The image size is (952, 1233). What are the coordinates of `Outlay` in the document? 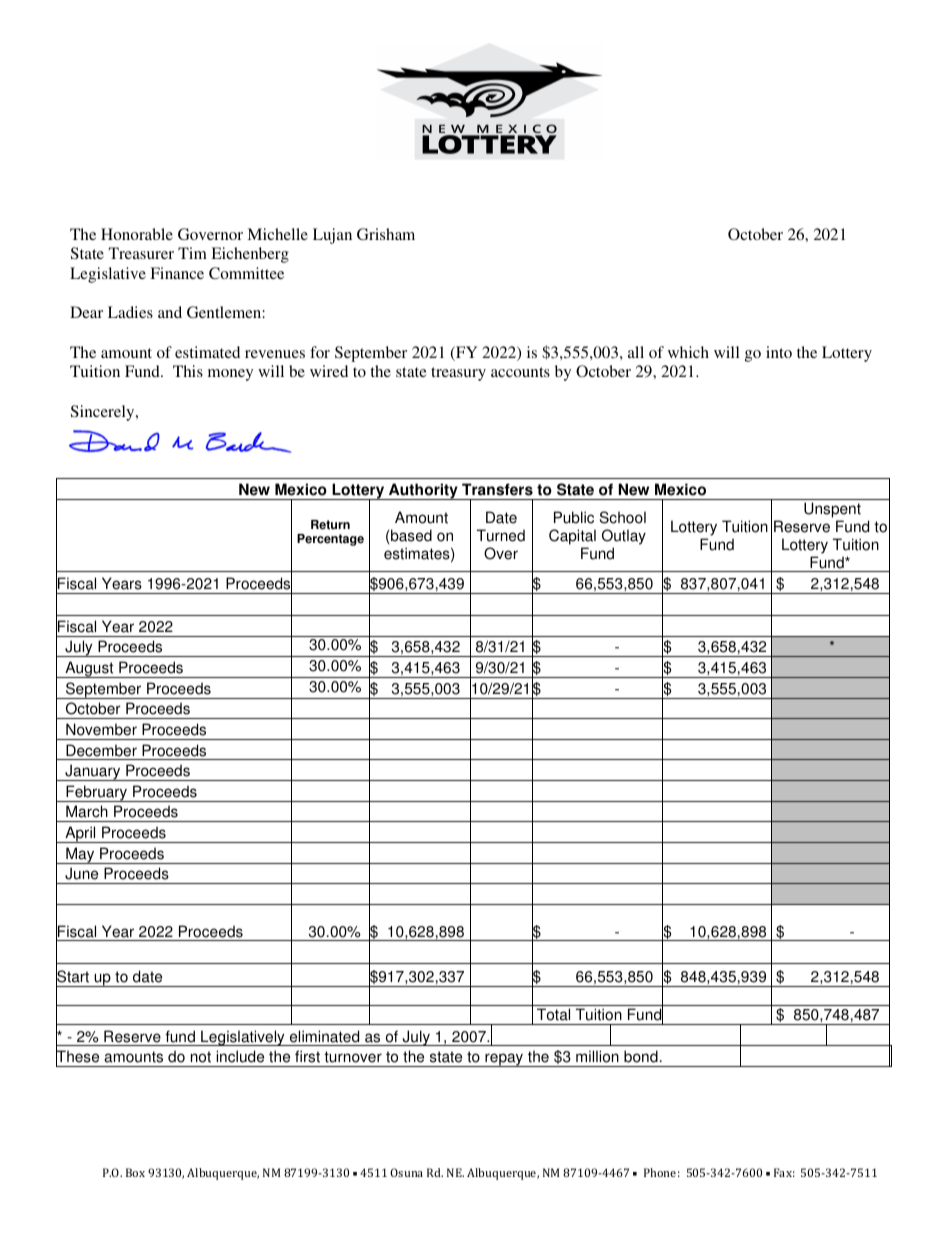 It's located at (624, 537).
